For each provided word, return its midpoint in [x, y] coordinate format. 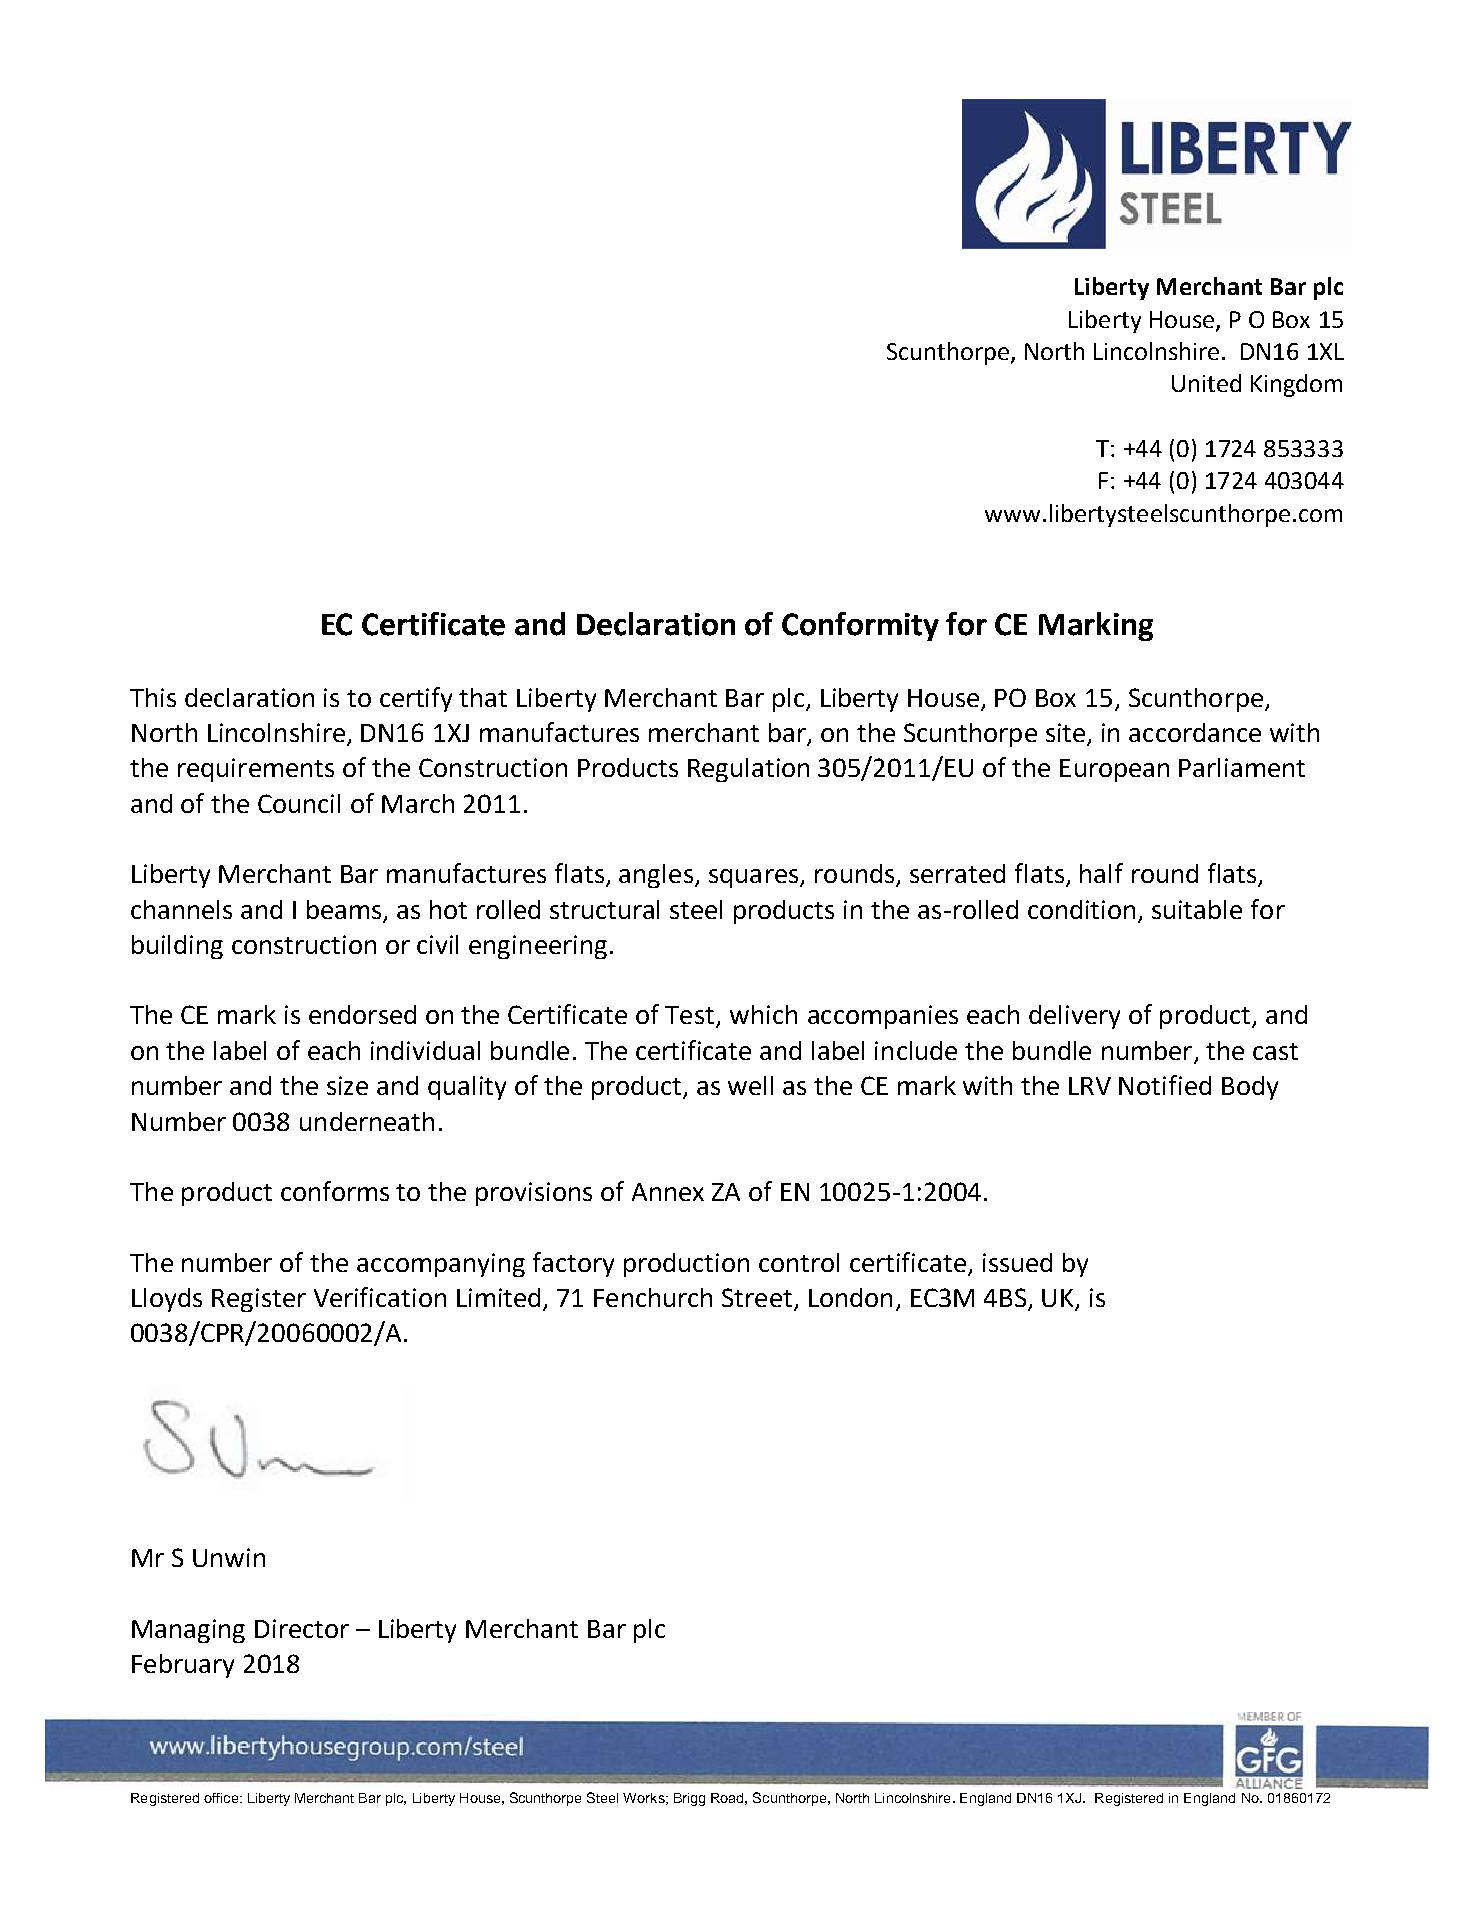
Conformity [860, 626]
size [347, 1085]
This [153, 697]
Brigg [689, 1799]
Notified [1165, 1085]
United [1206, 383]
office [221, 1798]
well [750, 1085]
